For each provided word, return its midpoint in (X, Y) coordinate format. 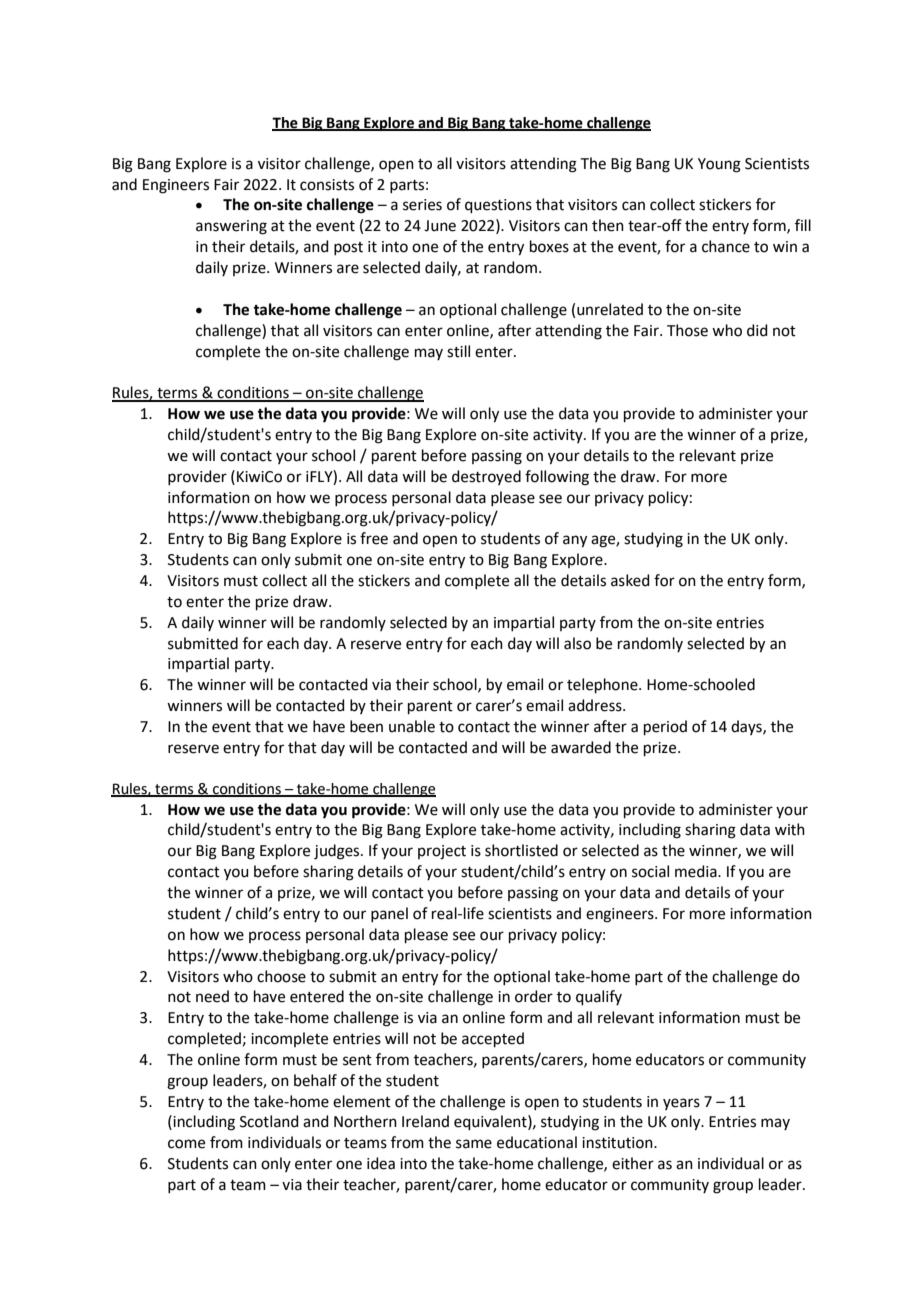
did (757, 330)
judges (338, 852)
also (577, 643)
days (747, 727)
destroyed (486, 477)
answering (231, 227)
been (366, 726)
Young (719, 165)
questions (498, 206)
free (374, 538)
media (697, 871)
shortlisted (521, 850)
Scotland (269, 1121)
